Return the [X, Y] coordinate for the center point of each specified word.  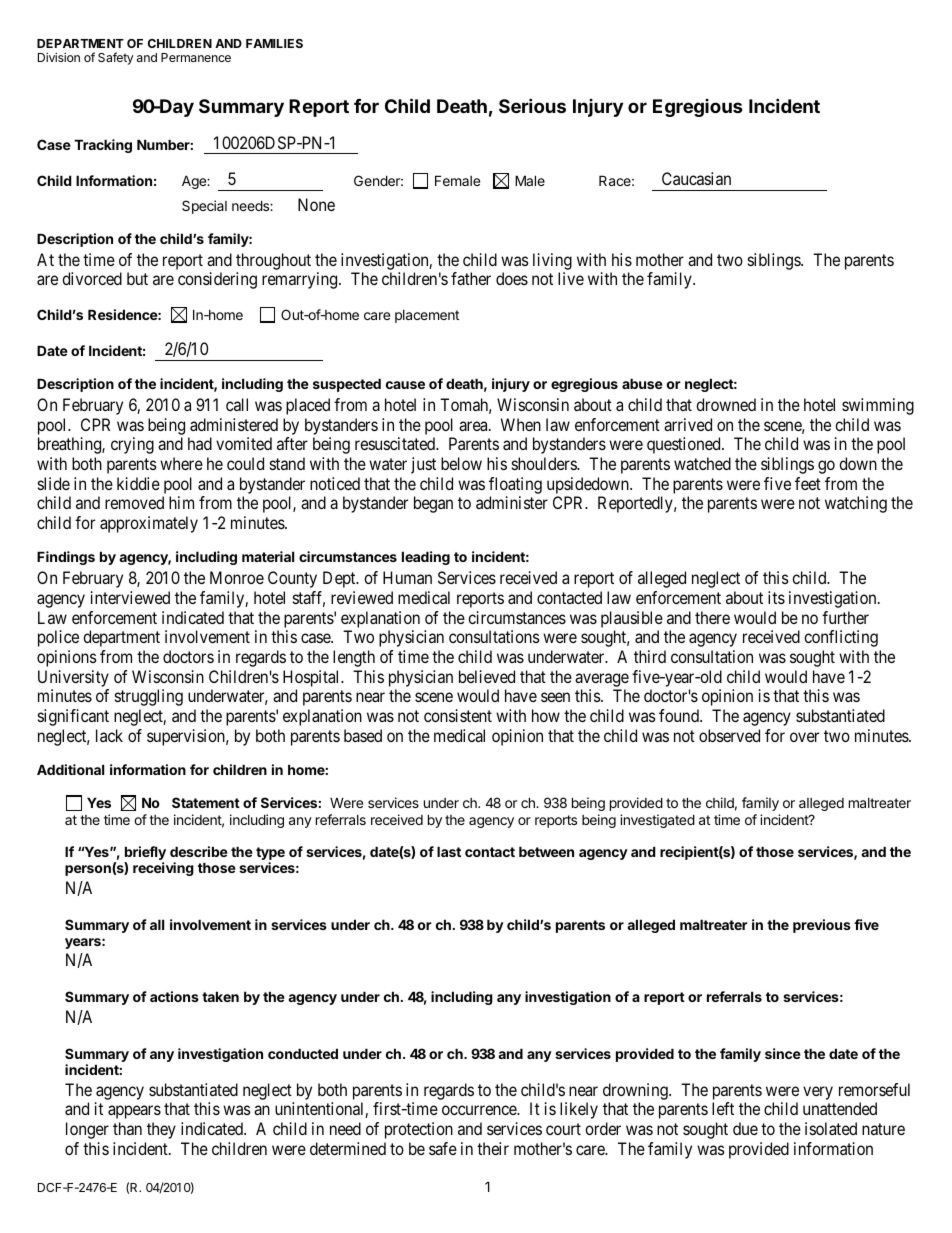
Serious [532, 105]
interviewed [130, 597]
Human [407, 577]
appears [134, 1112]
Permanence [196, 57]
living [552, 261]
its [776, 597]
